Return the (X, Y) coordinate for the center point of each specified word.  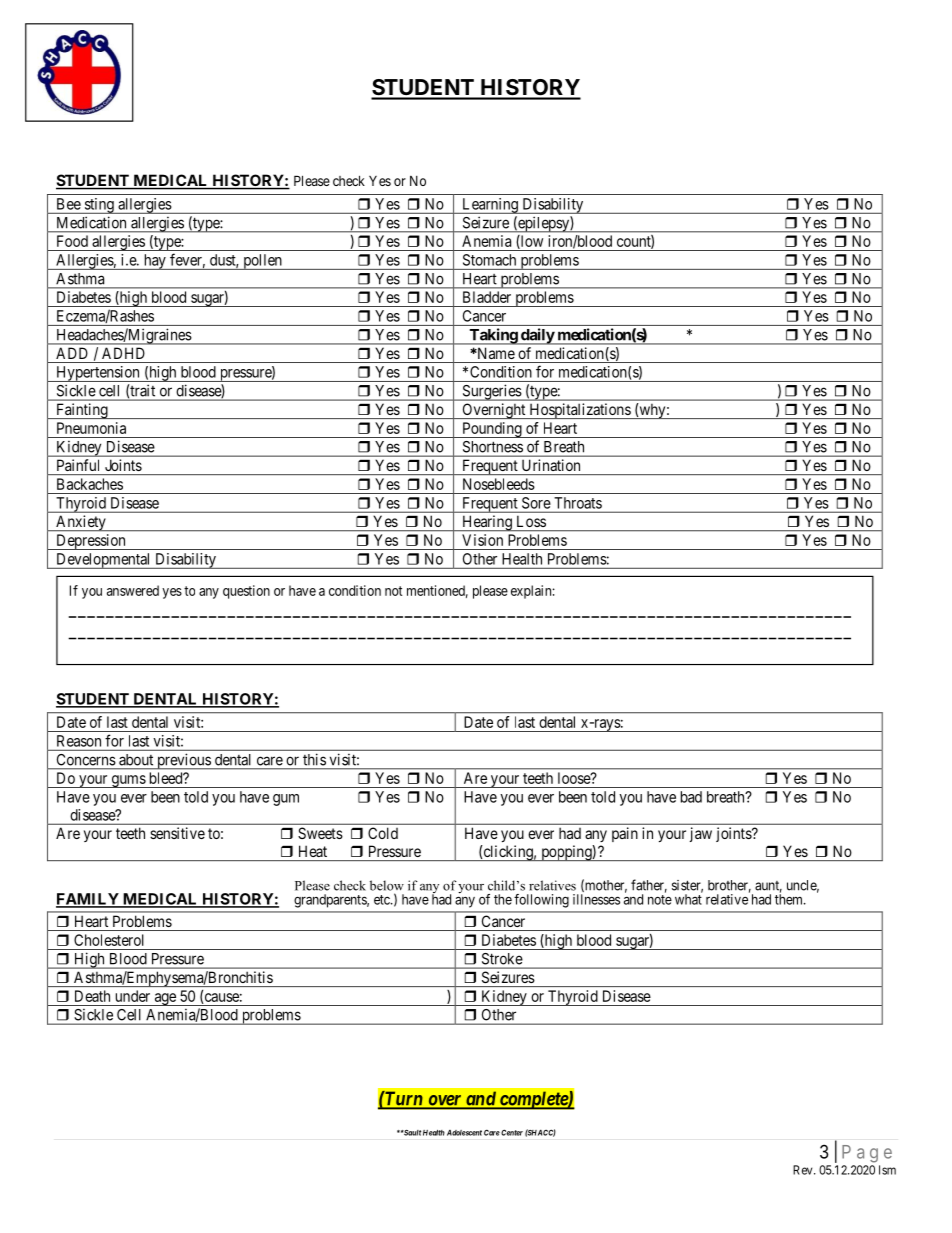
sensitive (177, 833)
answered (133, 590)
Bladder (487, 297)
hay (154, 262)
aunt (768, 887)
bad (691, 797)
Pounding (492, 430)
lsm (887, 1170)
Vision (482, 540)
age (165, 999)
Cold (383, 833)
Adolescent (464, 1133)
